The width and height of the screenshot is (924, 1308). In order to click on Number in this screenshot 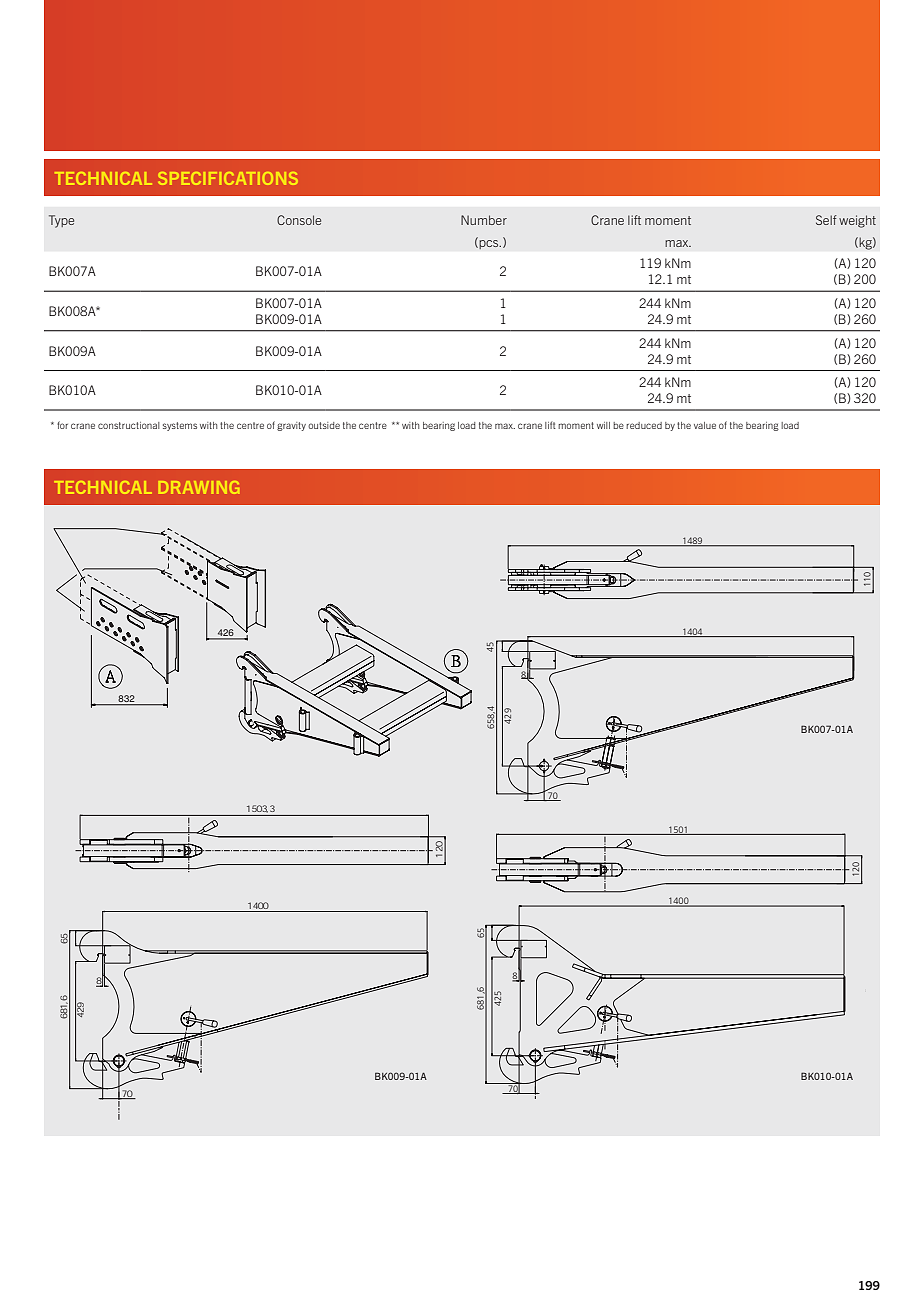, I will do `click(484, 220)`.
